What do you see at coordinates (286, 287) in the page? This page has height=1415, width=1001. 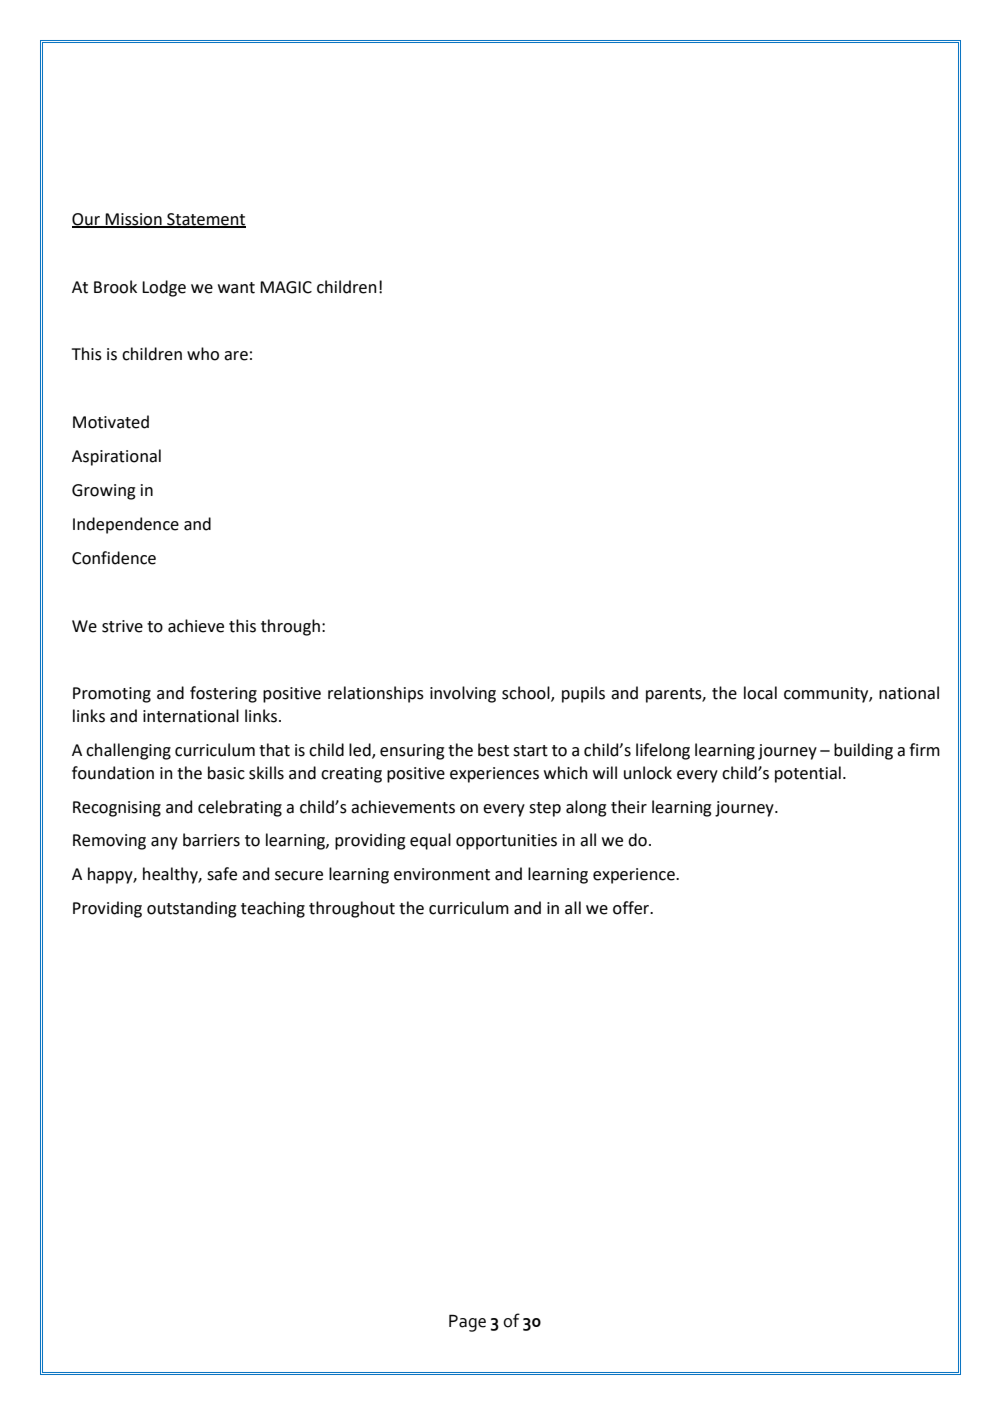 I see `MAGIC` at bounding box center [286, 287].
